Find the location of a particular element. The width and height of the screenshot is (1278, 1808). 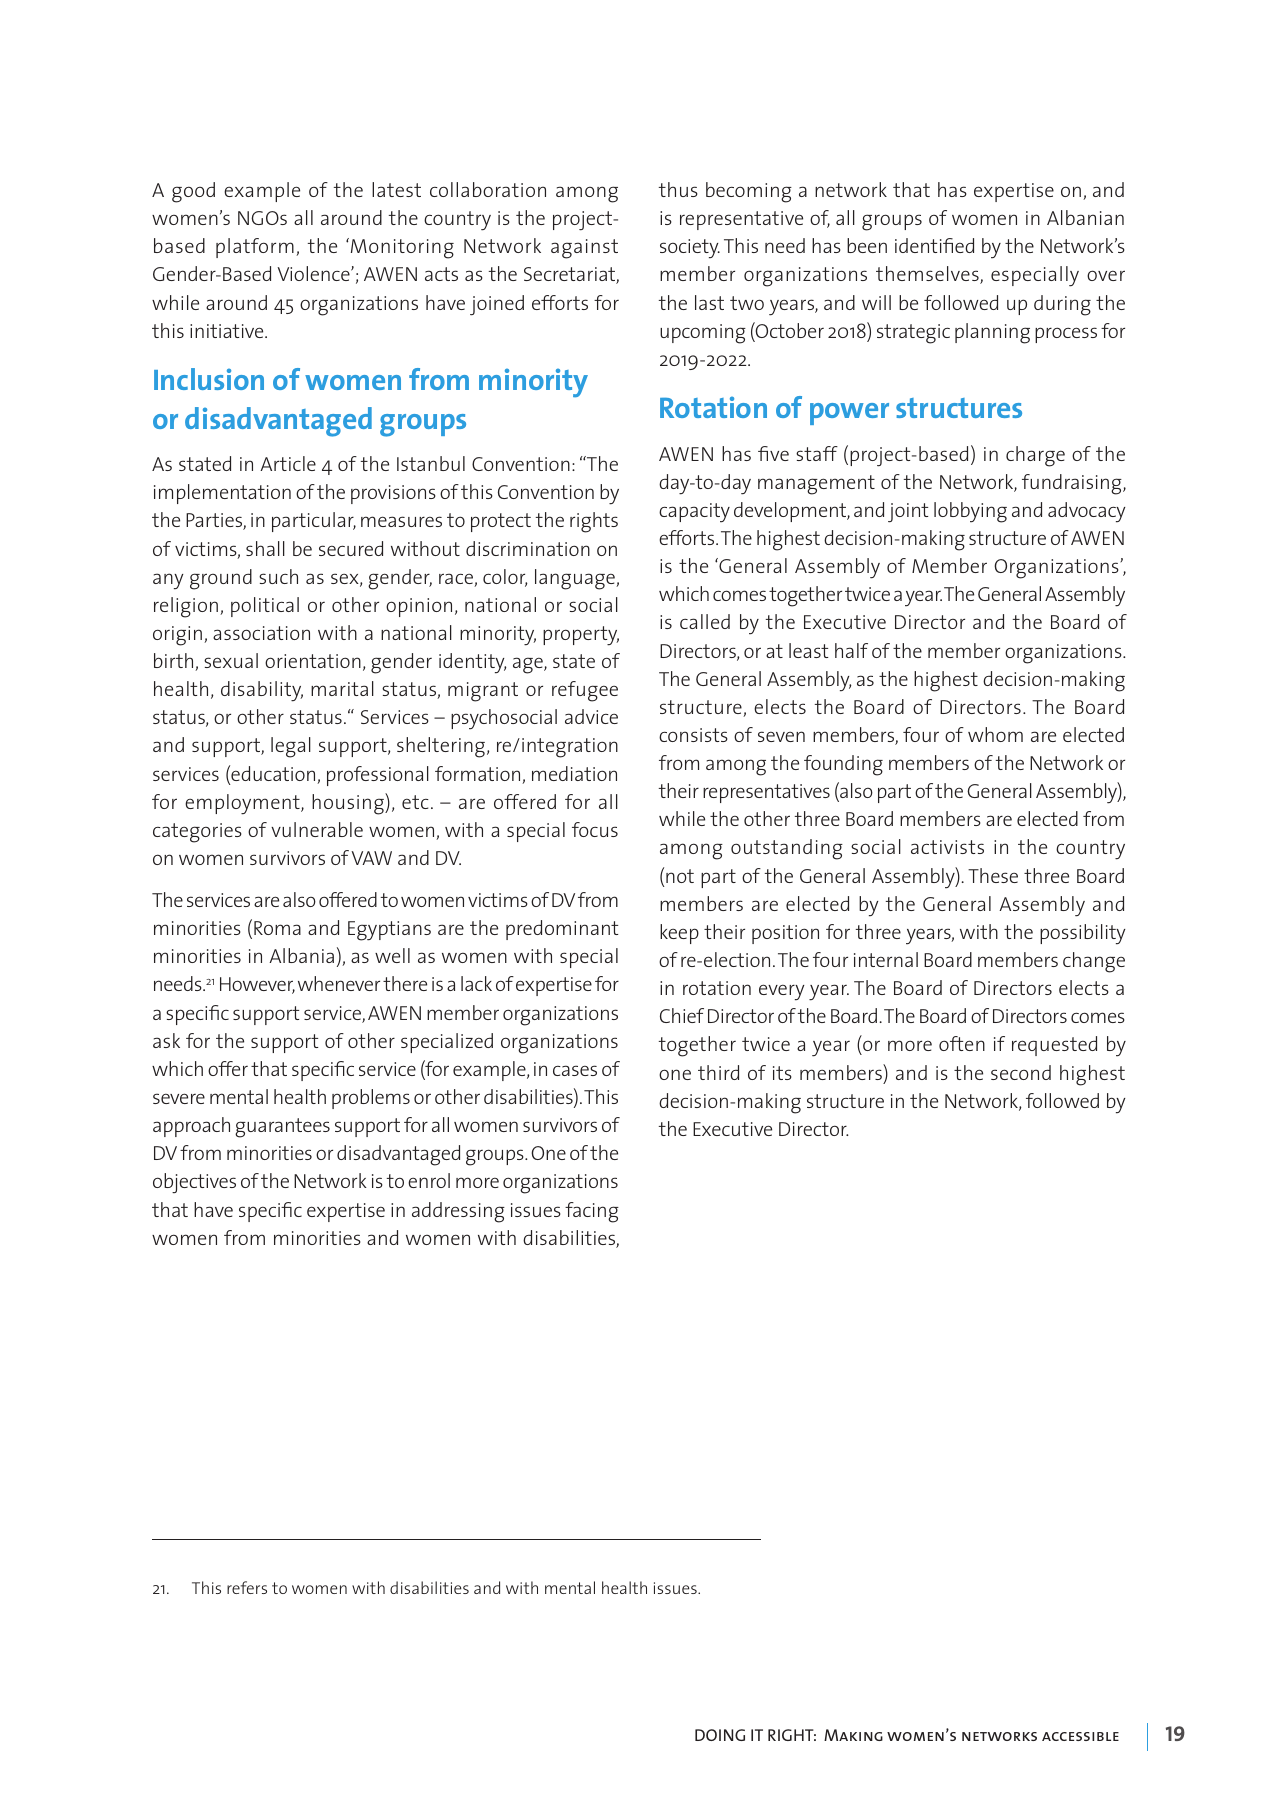

refers is located at coordinates (247, 1587).
